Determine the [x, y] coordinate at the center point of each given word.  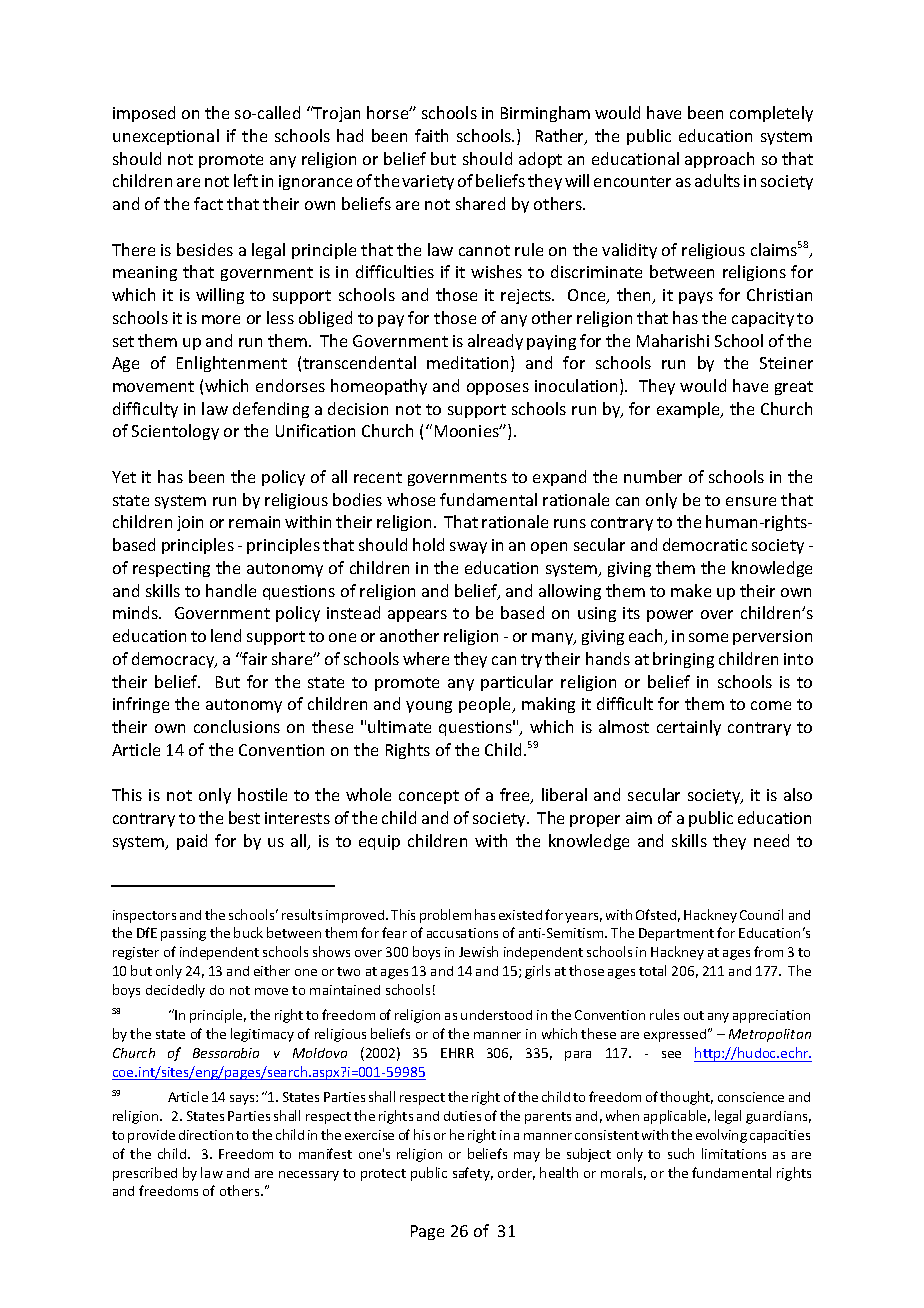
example [689, 410]
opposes [498, 389]
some [708, 637]
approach [719, 160]
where [426, 658]
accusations [462, 933]
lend [226, 635]
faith [431, 135]
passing [183, 934]
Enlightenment [232, 364]
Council [761, 914]
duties [462, 1116]
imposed [144, 114]
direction [206, 1135]
